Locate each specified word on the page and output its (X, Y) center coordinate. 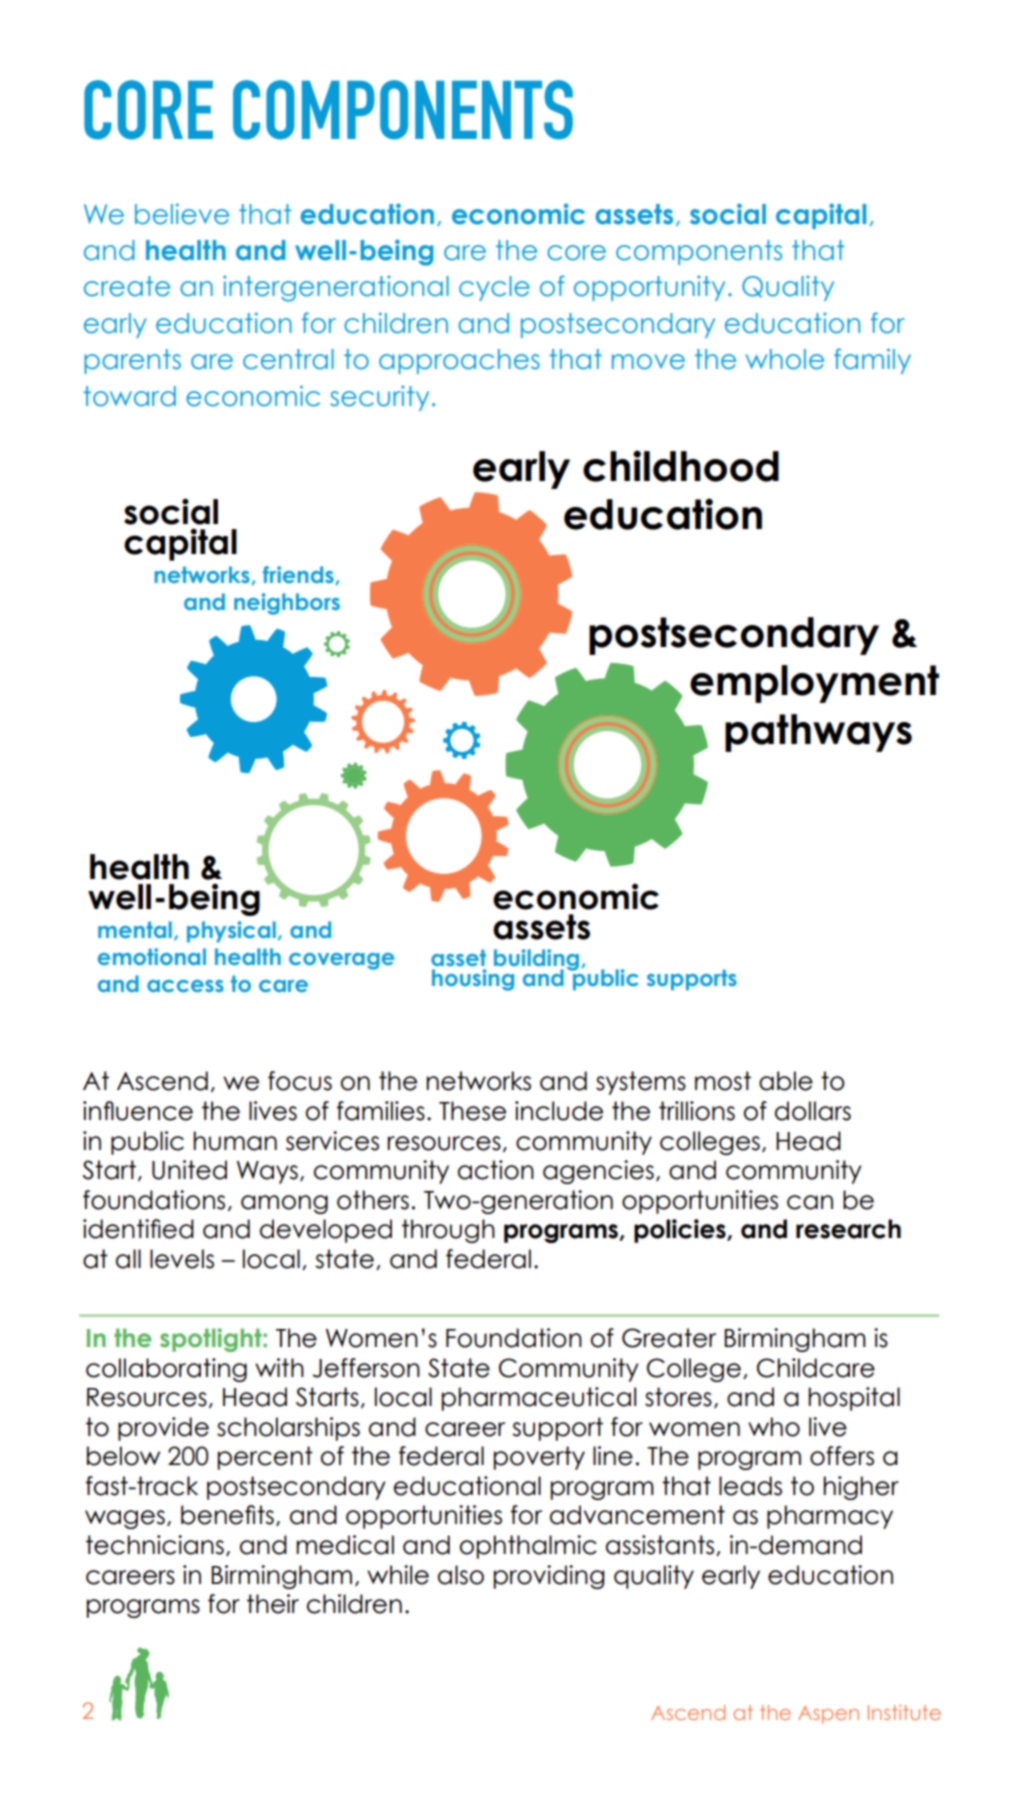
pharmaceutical (539, 1399)
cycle (494, 288)
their (273, 1604)
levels (182, 1259)
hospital (854, 1399)
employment (814, 684)
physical (231, 932)
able (786, 1081)
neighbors (287, 604)
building (536, 961)
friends (299, 575)
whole (785, 359)
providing (549, 1577)
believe (182, 214)
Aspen (828, 1715)
